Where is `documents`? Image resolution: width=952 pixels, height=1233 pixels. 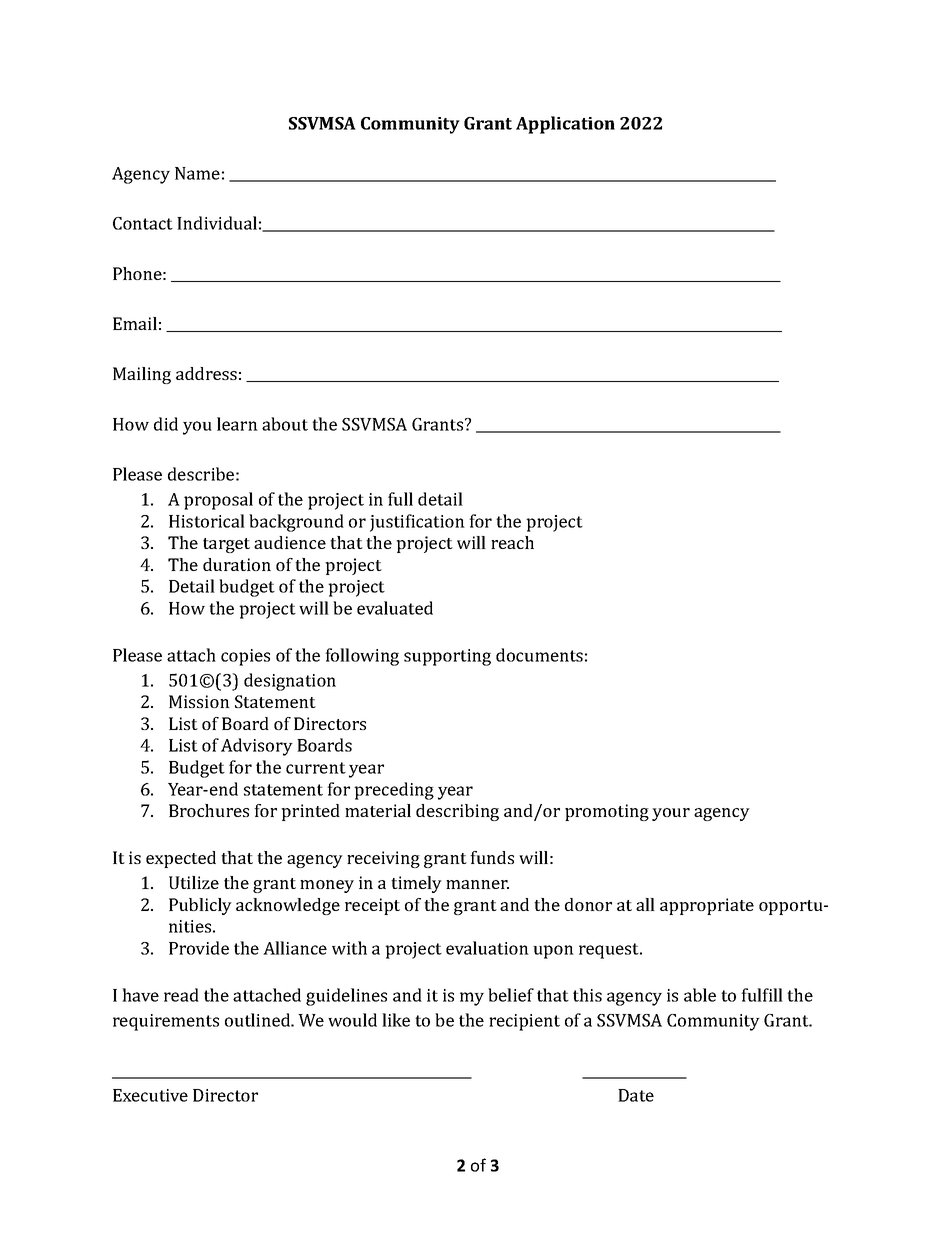
documents is located at coordinates (539, 655).
